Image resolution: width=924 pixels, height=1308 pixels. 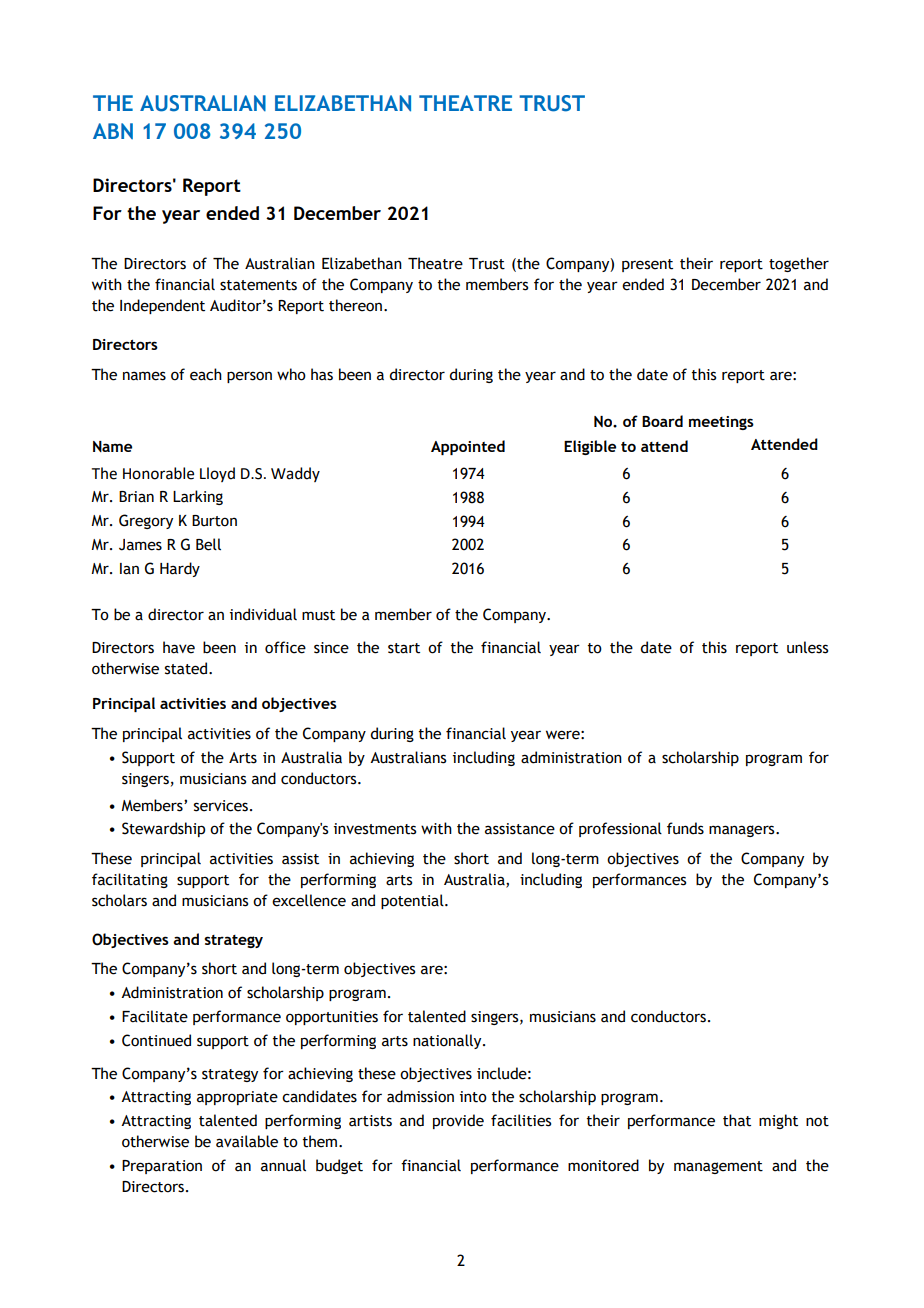 What do you see at coordinates (404, 648) in the screenshot?
I see `start` at bounding box center [404, 648].
